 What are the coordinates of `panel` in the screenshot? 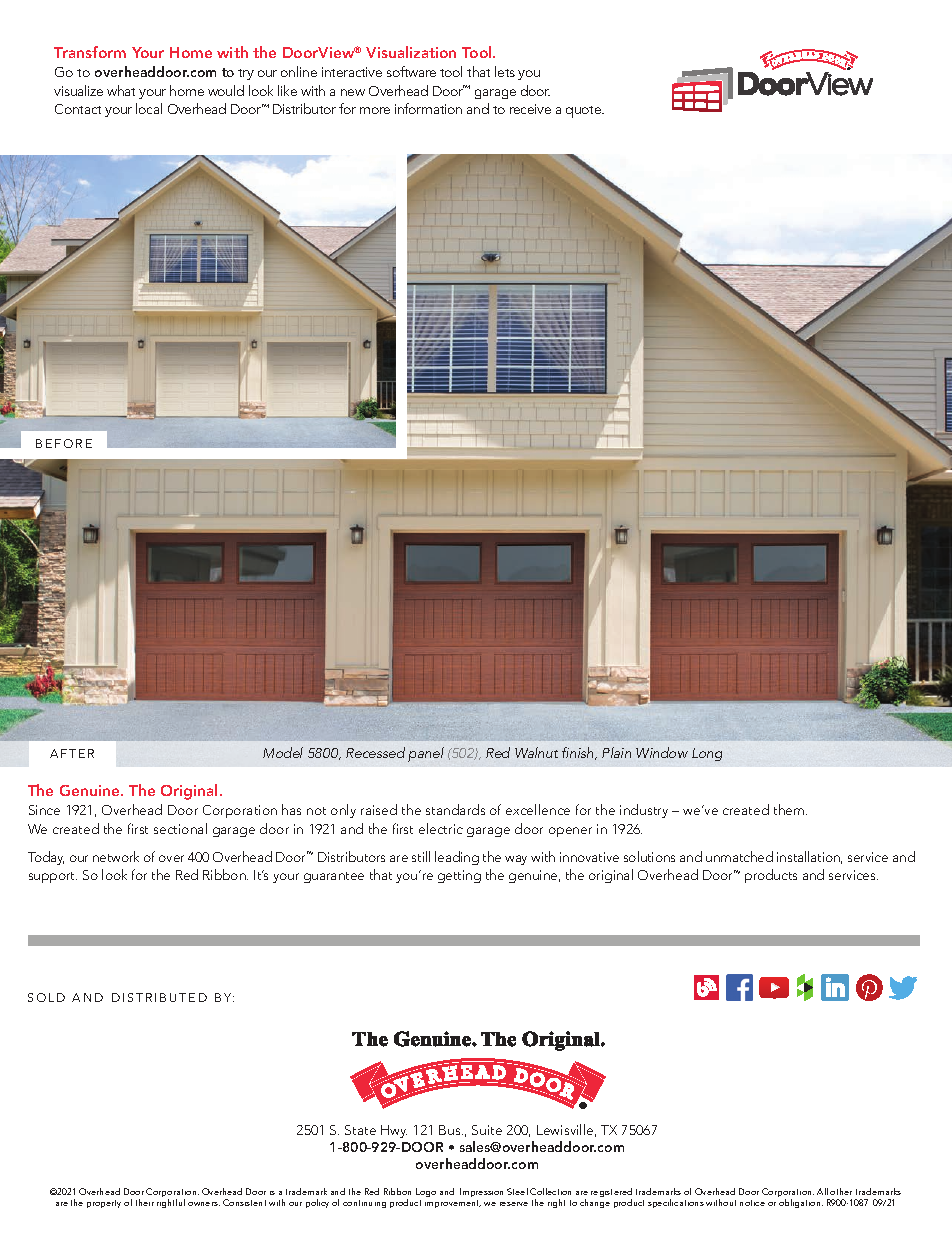 It's located at (426, 754).
